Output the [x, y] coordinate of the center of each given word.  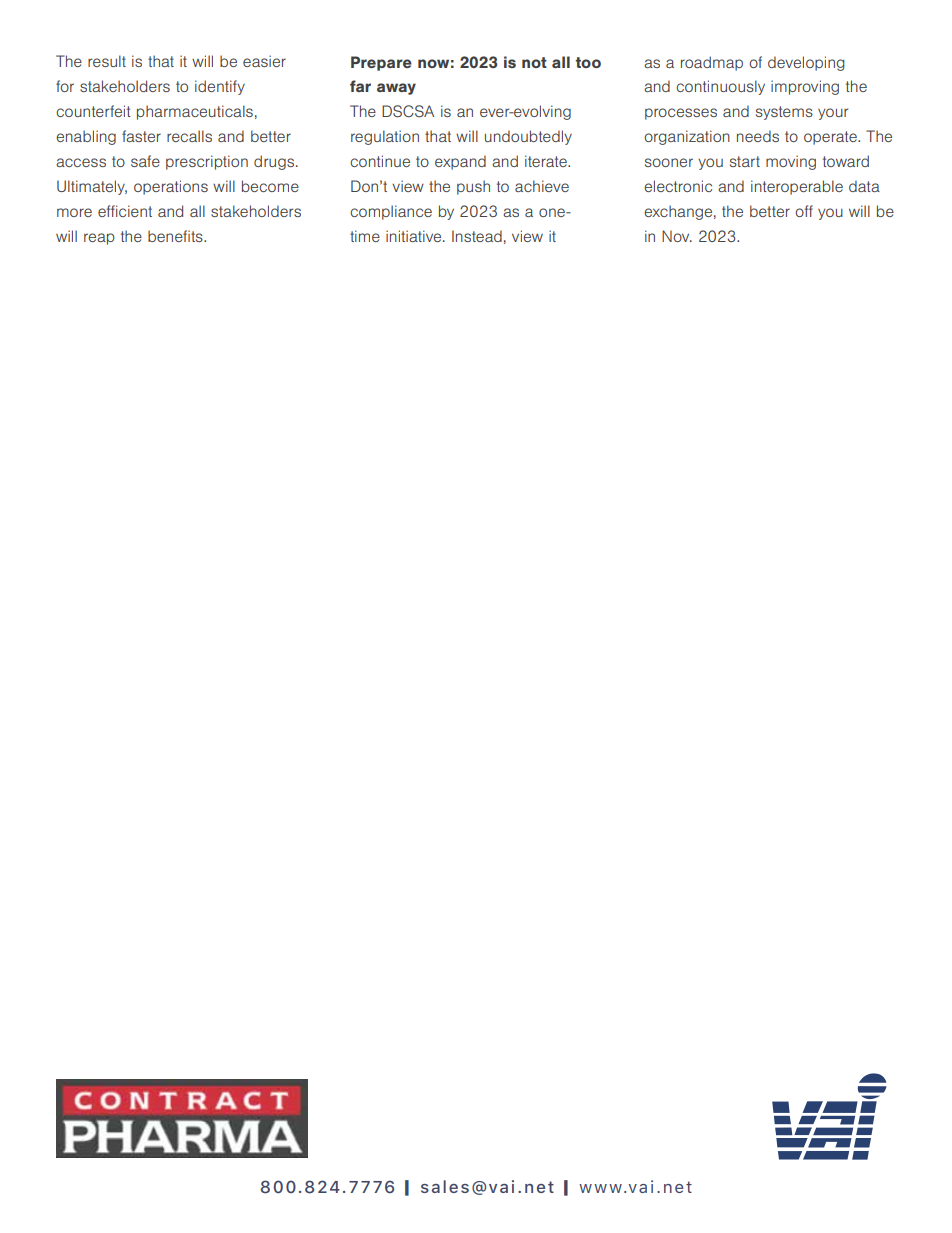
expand [460, 162]
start [745, 161]
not [534, 62]
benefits [176, 236]
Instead [477, 236]
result [107, 61]
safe [145, 161]
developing [806, 63]
